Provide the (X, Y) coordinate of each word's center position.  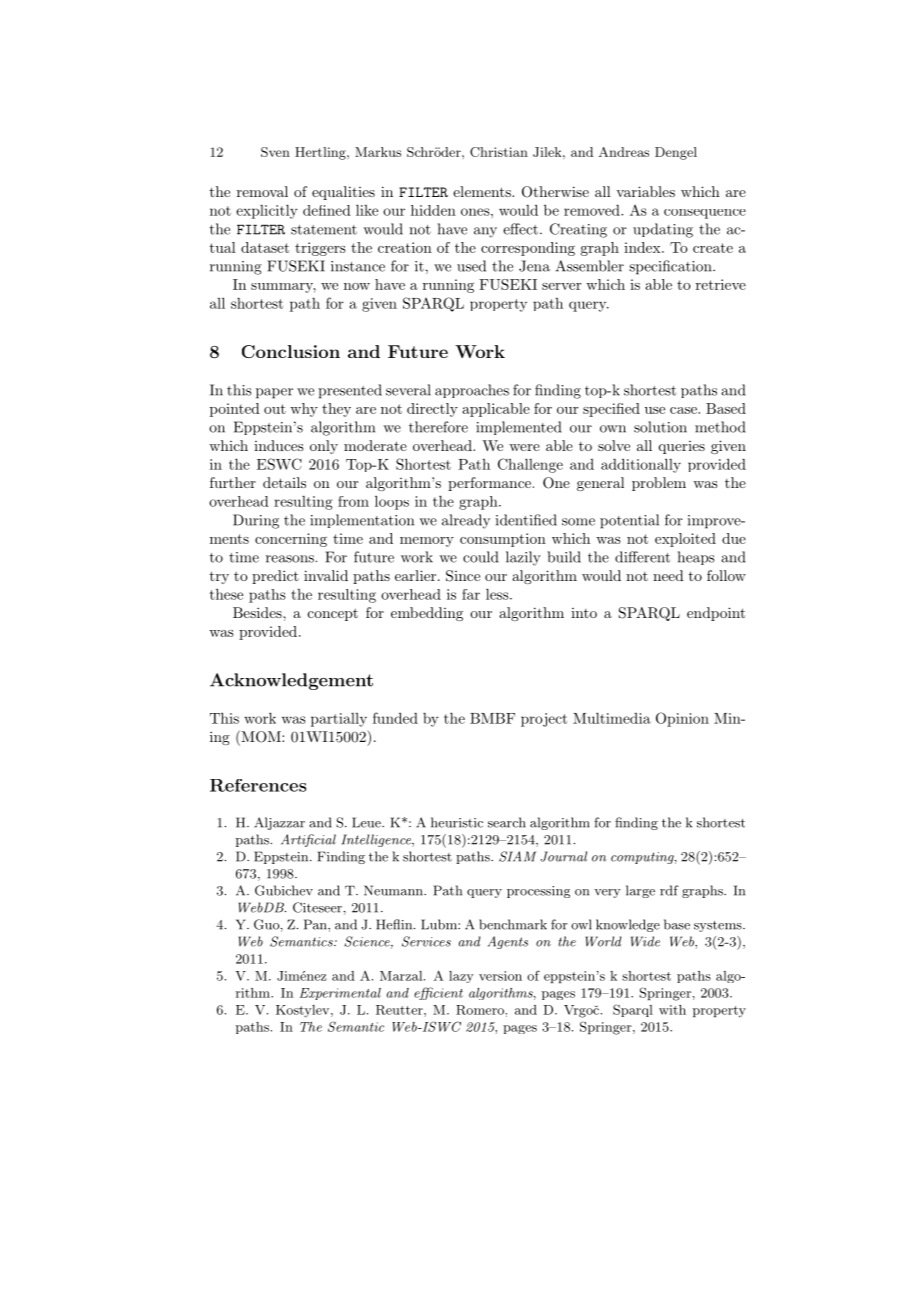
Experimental (340, 994)
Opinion (682, 719)
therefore (438, 427)
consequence (705, 214)
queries (682, 447)
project (544, 720)
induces (279, 445)
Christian (499, 152)
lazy (461, 977)
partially (339, 720)
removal (262, 191)
